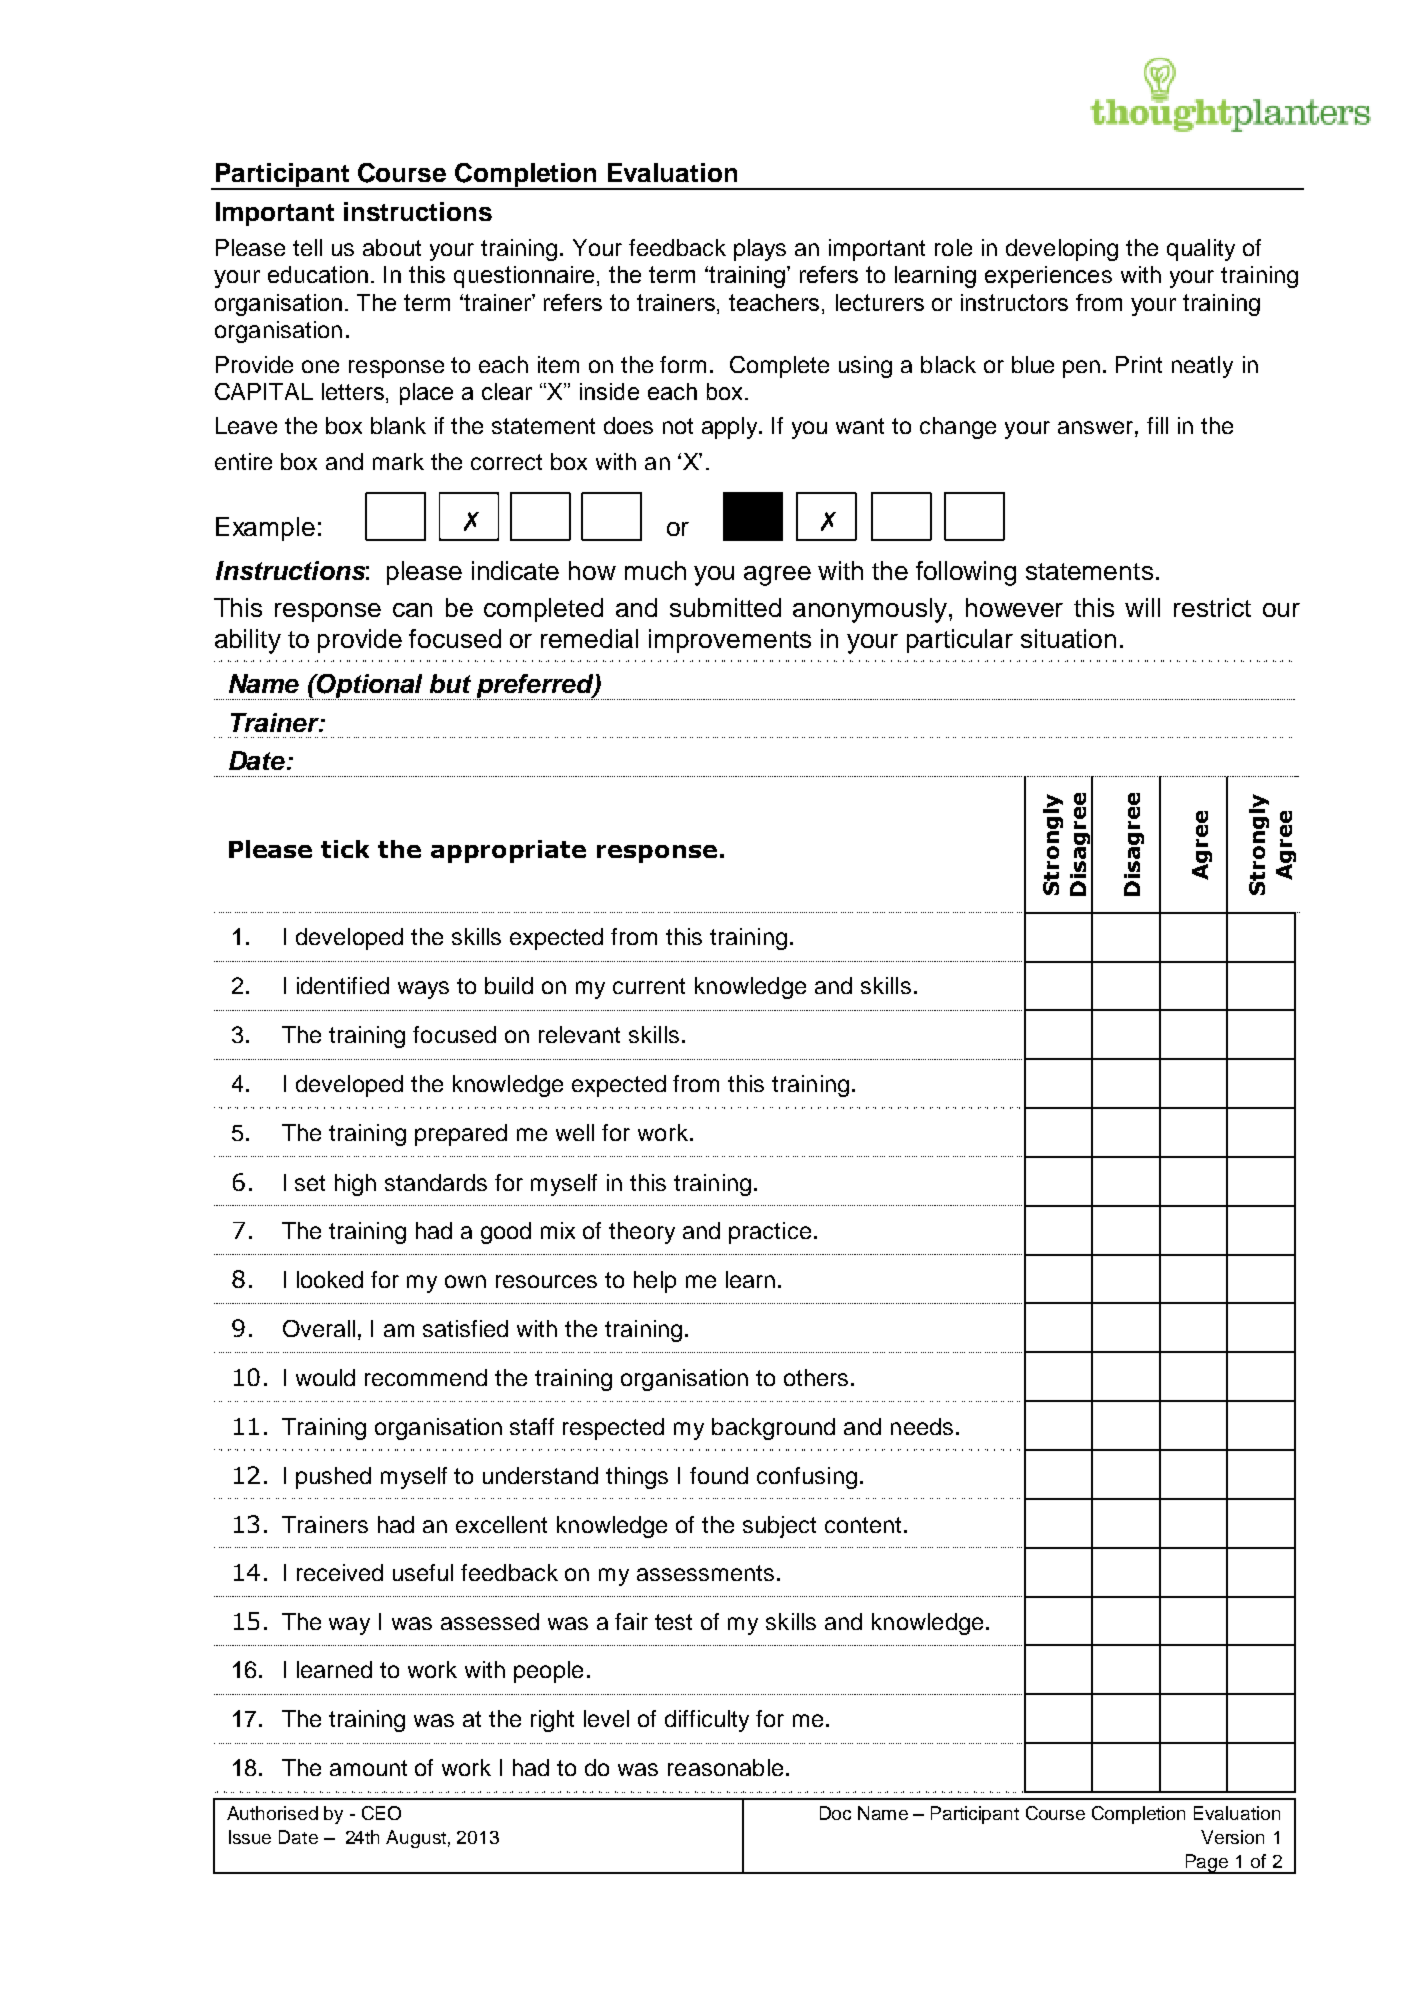 This screenshot has width=1418, height=2005. Describe the element at coordinates (760, 250) in the screenshot. I see `plays` at that location.
